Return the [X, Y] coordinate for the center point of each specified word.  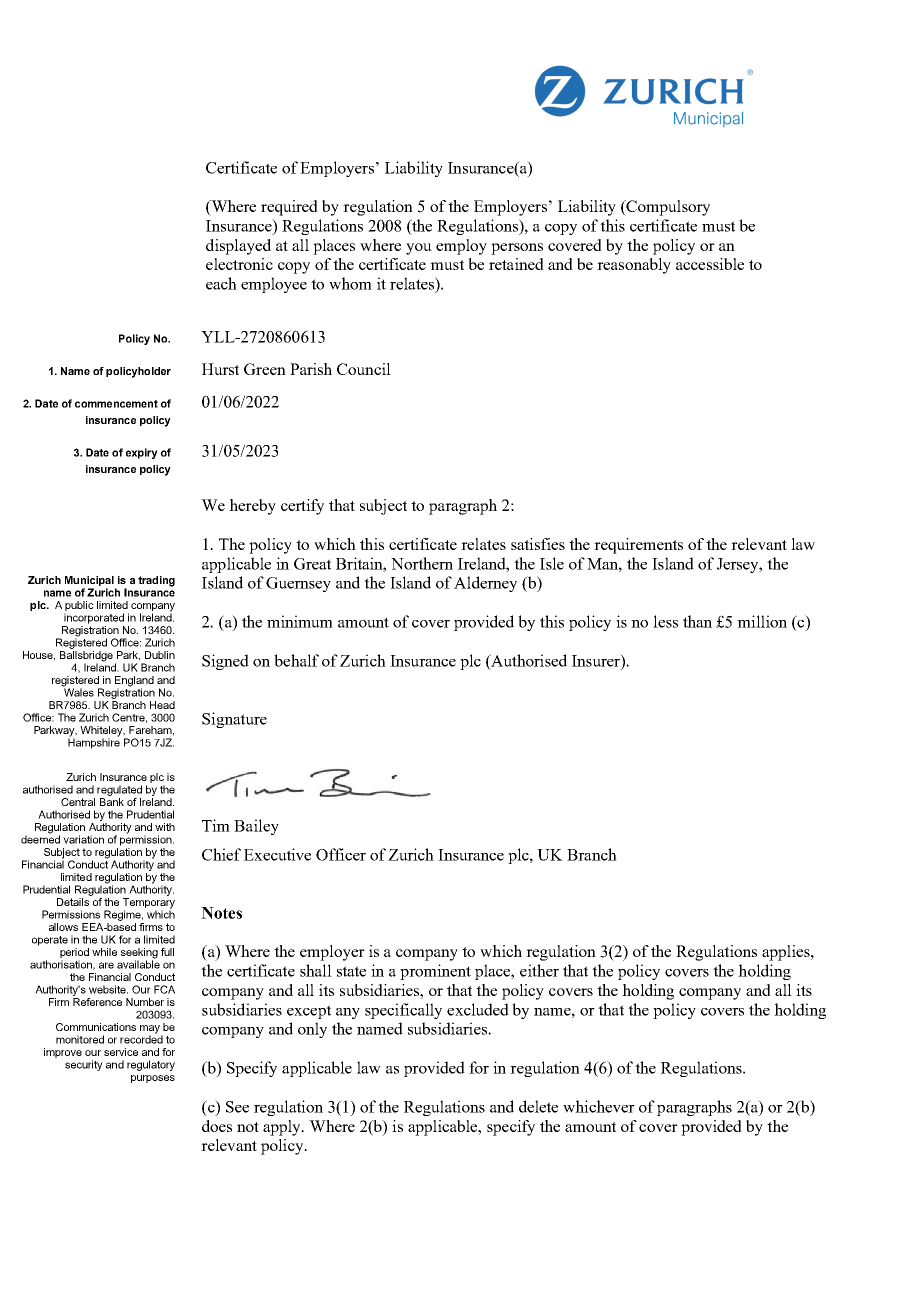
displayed [238, 247]
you [419, 249]
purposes [153, 1079]
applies [787, 953]
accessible [710, 264]
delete [538, 1106]
